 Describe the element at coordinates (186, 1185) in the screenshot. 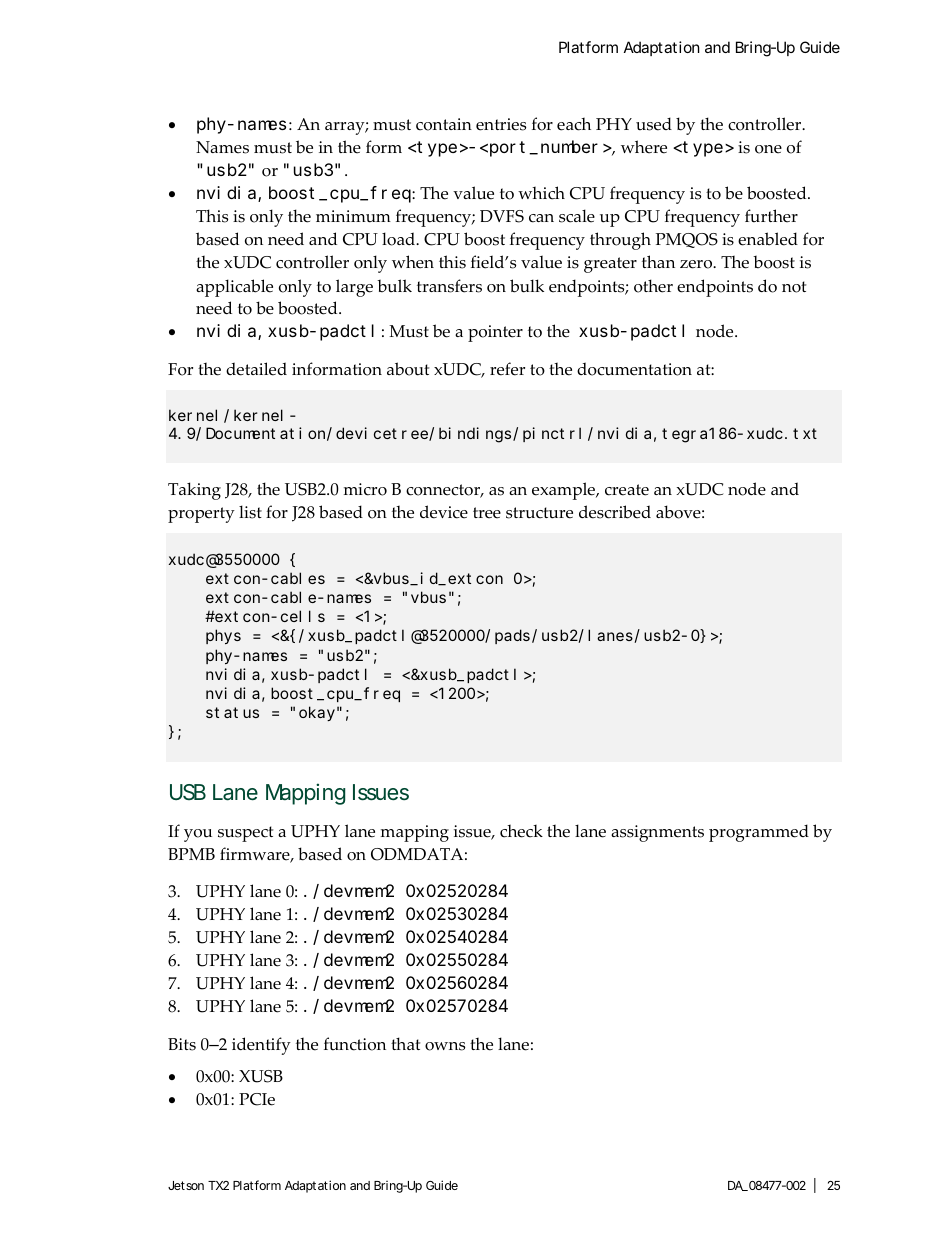

I see `Jetson` at that location.
